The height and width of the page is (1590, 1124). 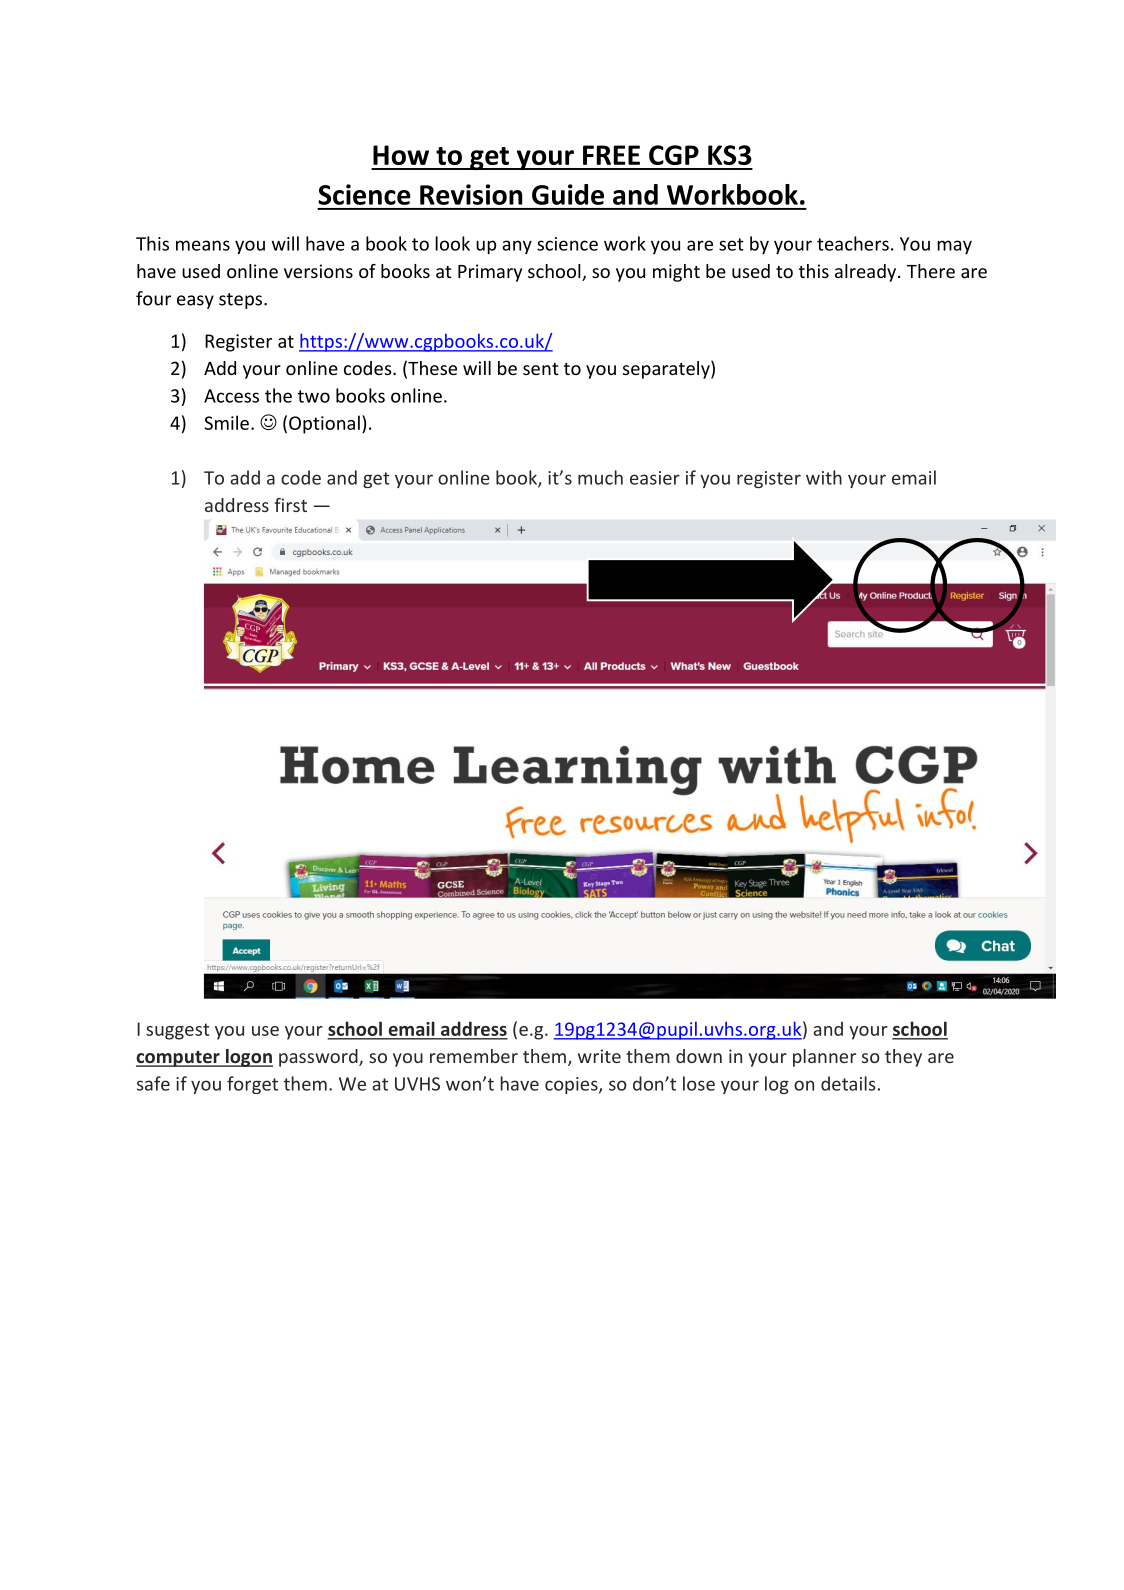 What do you see at coordinates (541, 369) in the page?
I see `sent` at bounding box center [541, 369].
